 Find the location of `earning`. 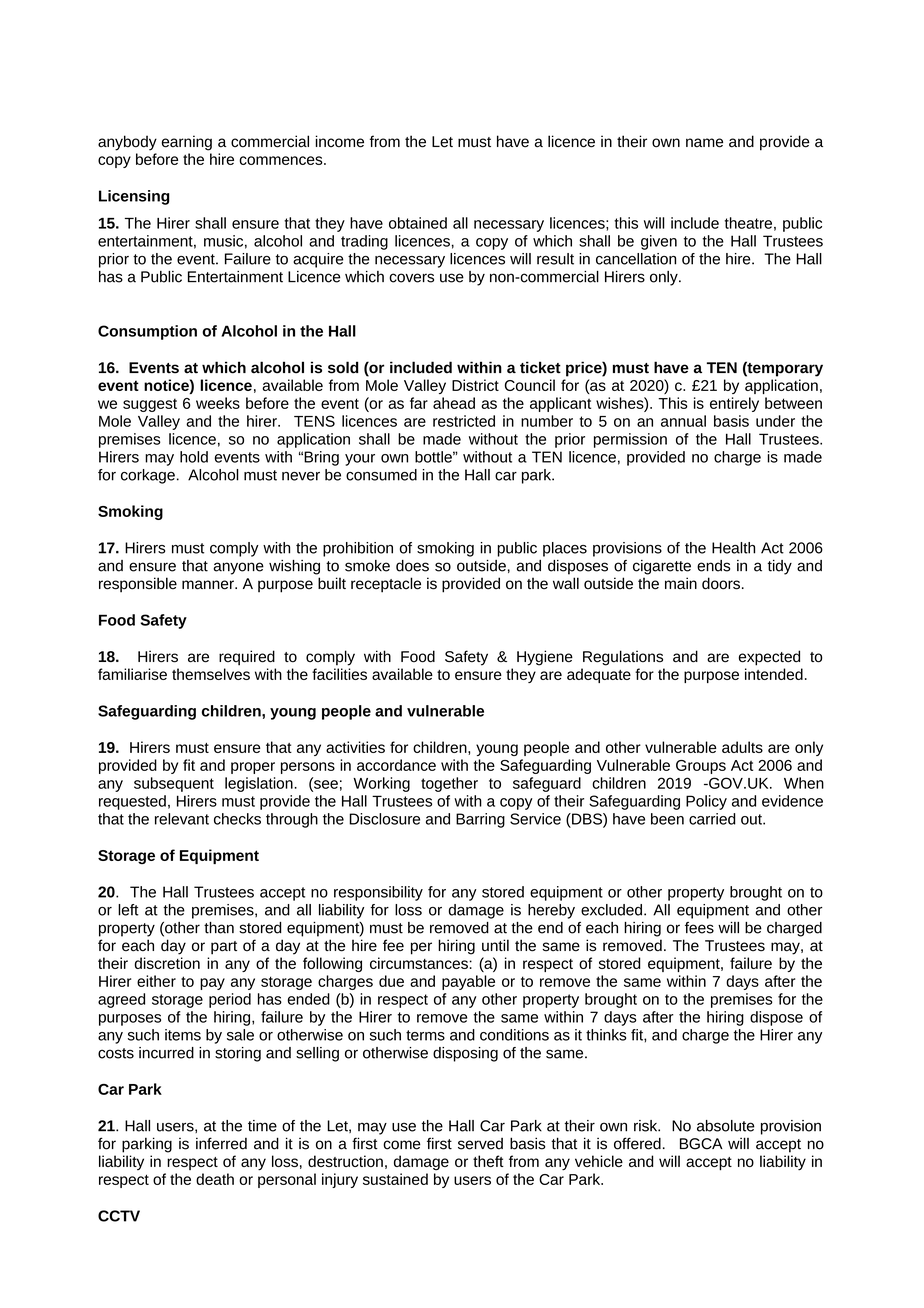

earning is located at coordinates (187, 143).
